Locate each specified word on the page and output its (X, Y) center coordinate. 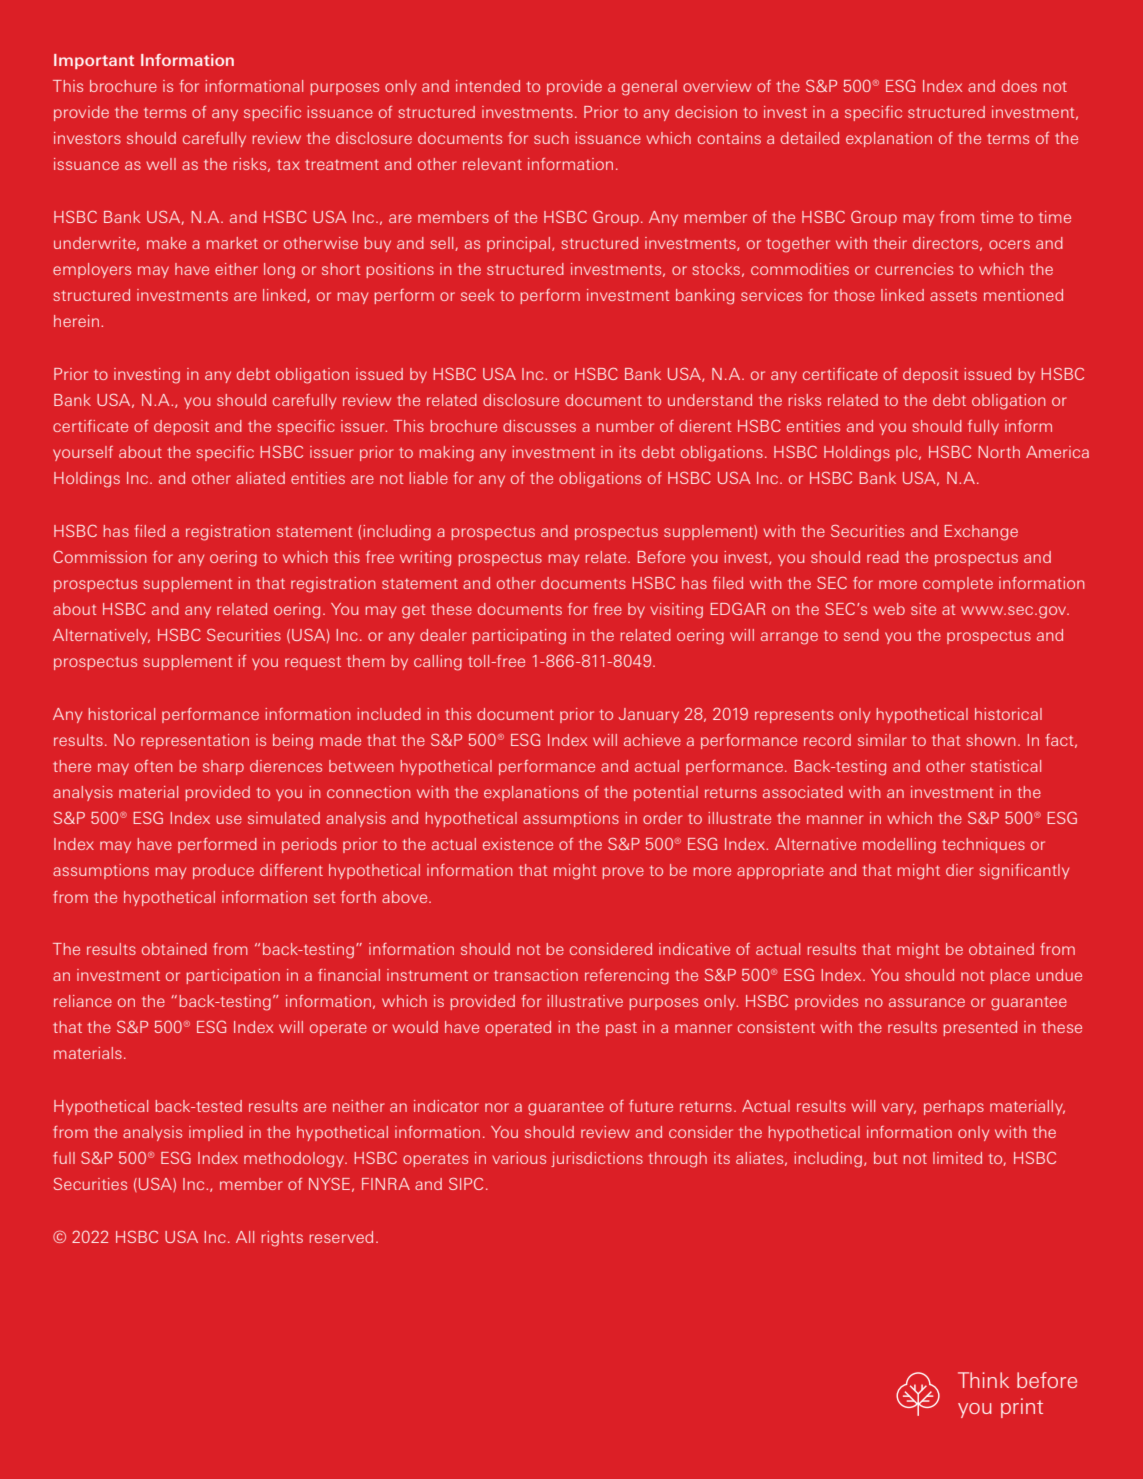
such (551, 138)
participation (233, 976)
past (621, 1029)
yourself (83, 453)
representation (195, 741)
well (161, 164)
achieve (652, 740)
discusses (539, 426)
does (1019, 86)
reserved (341, 1237)
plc (908, 453)
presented (980, 1028)
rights (282, 1239)
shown (991, 740)
